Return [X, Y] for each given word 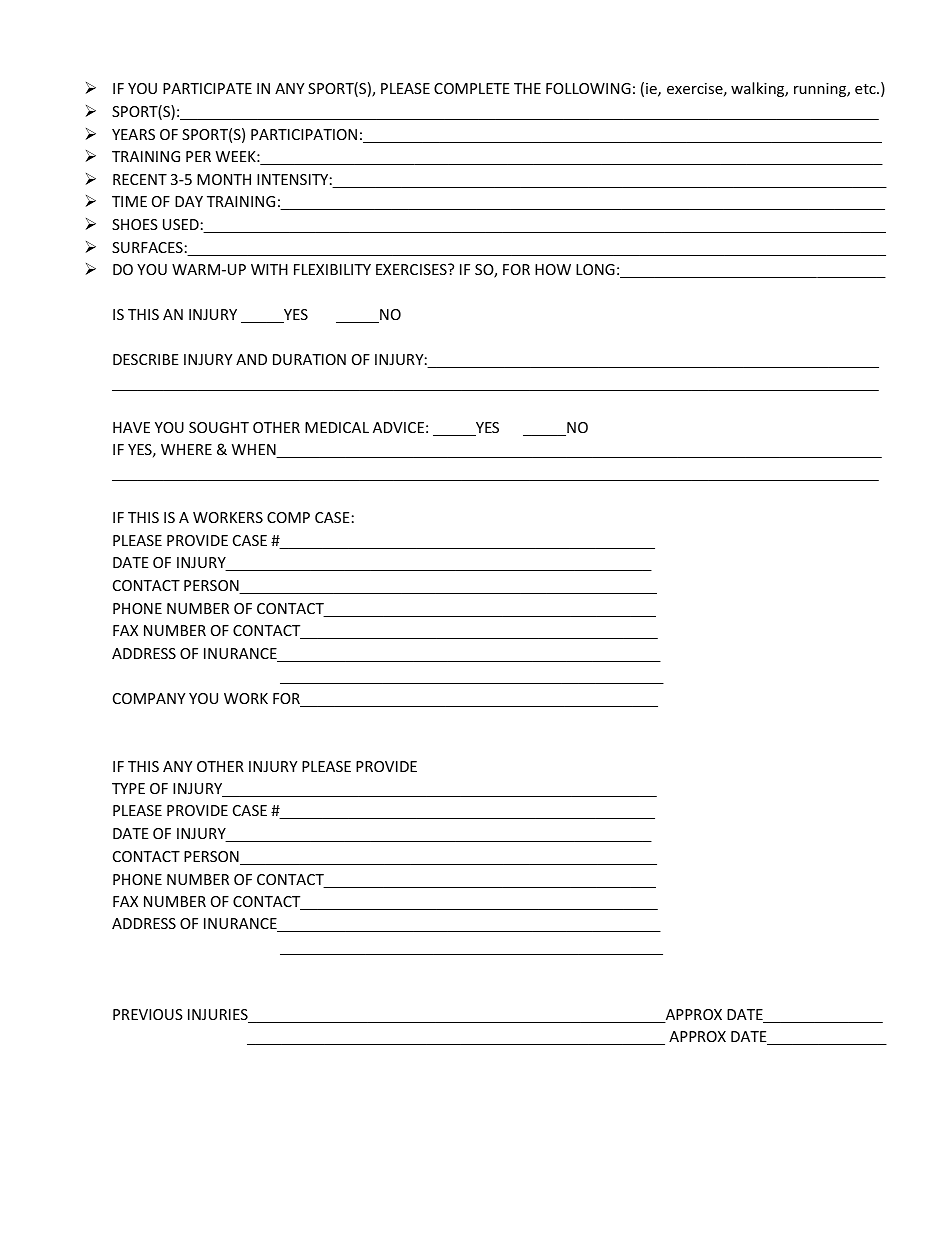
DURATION [309, 359]
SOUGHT [219, 427]
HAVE [131, 427]
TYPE [128, 788]
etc [866, 89]
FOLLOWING [588, 88]
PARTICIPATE [207, 88]
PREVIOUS [148, 1014]
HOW [553, 269]
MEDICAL [337, 427]
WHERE [186, 449]
